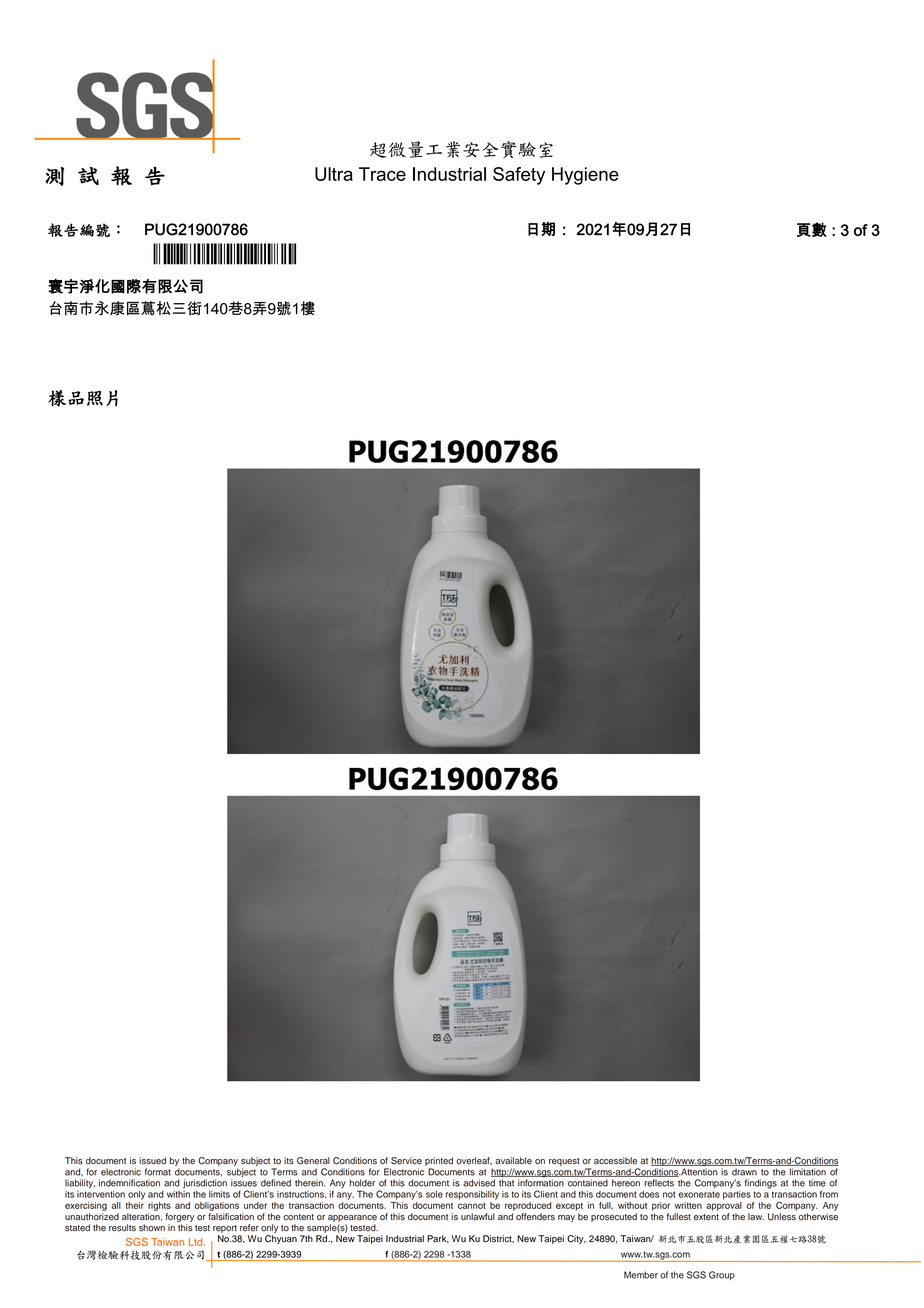 The image size is (924, 1308). What do you see at coordinates (585, 176) in the screenshot?
I see `Hygiene` at bounding box center [585, 176].
